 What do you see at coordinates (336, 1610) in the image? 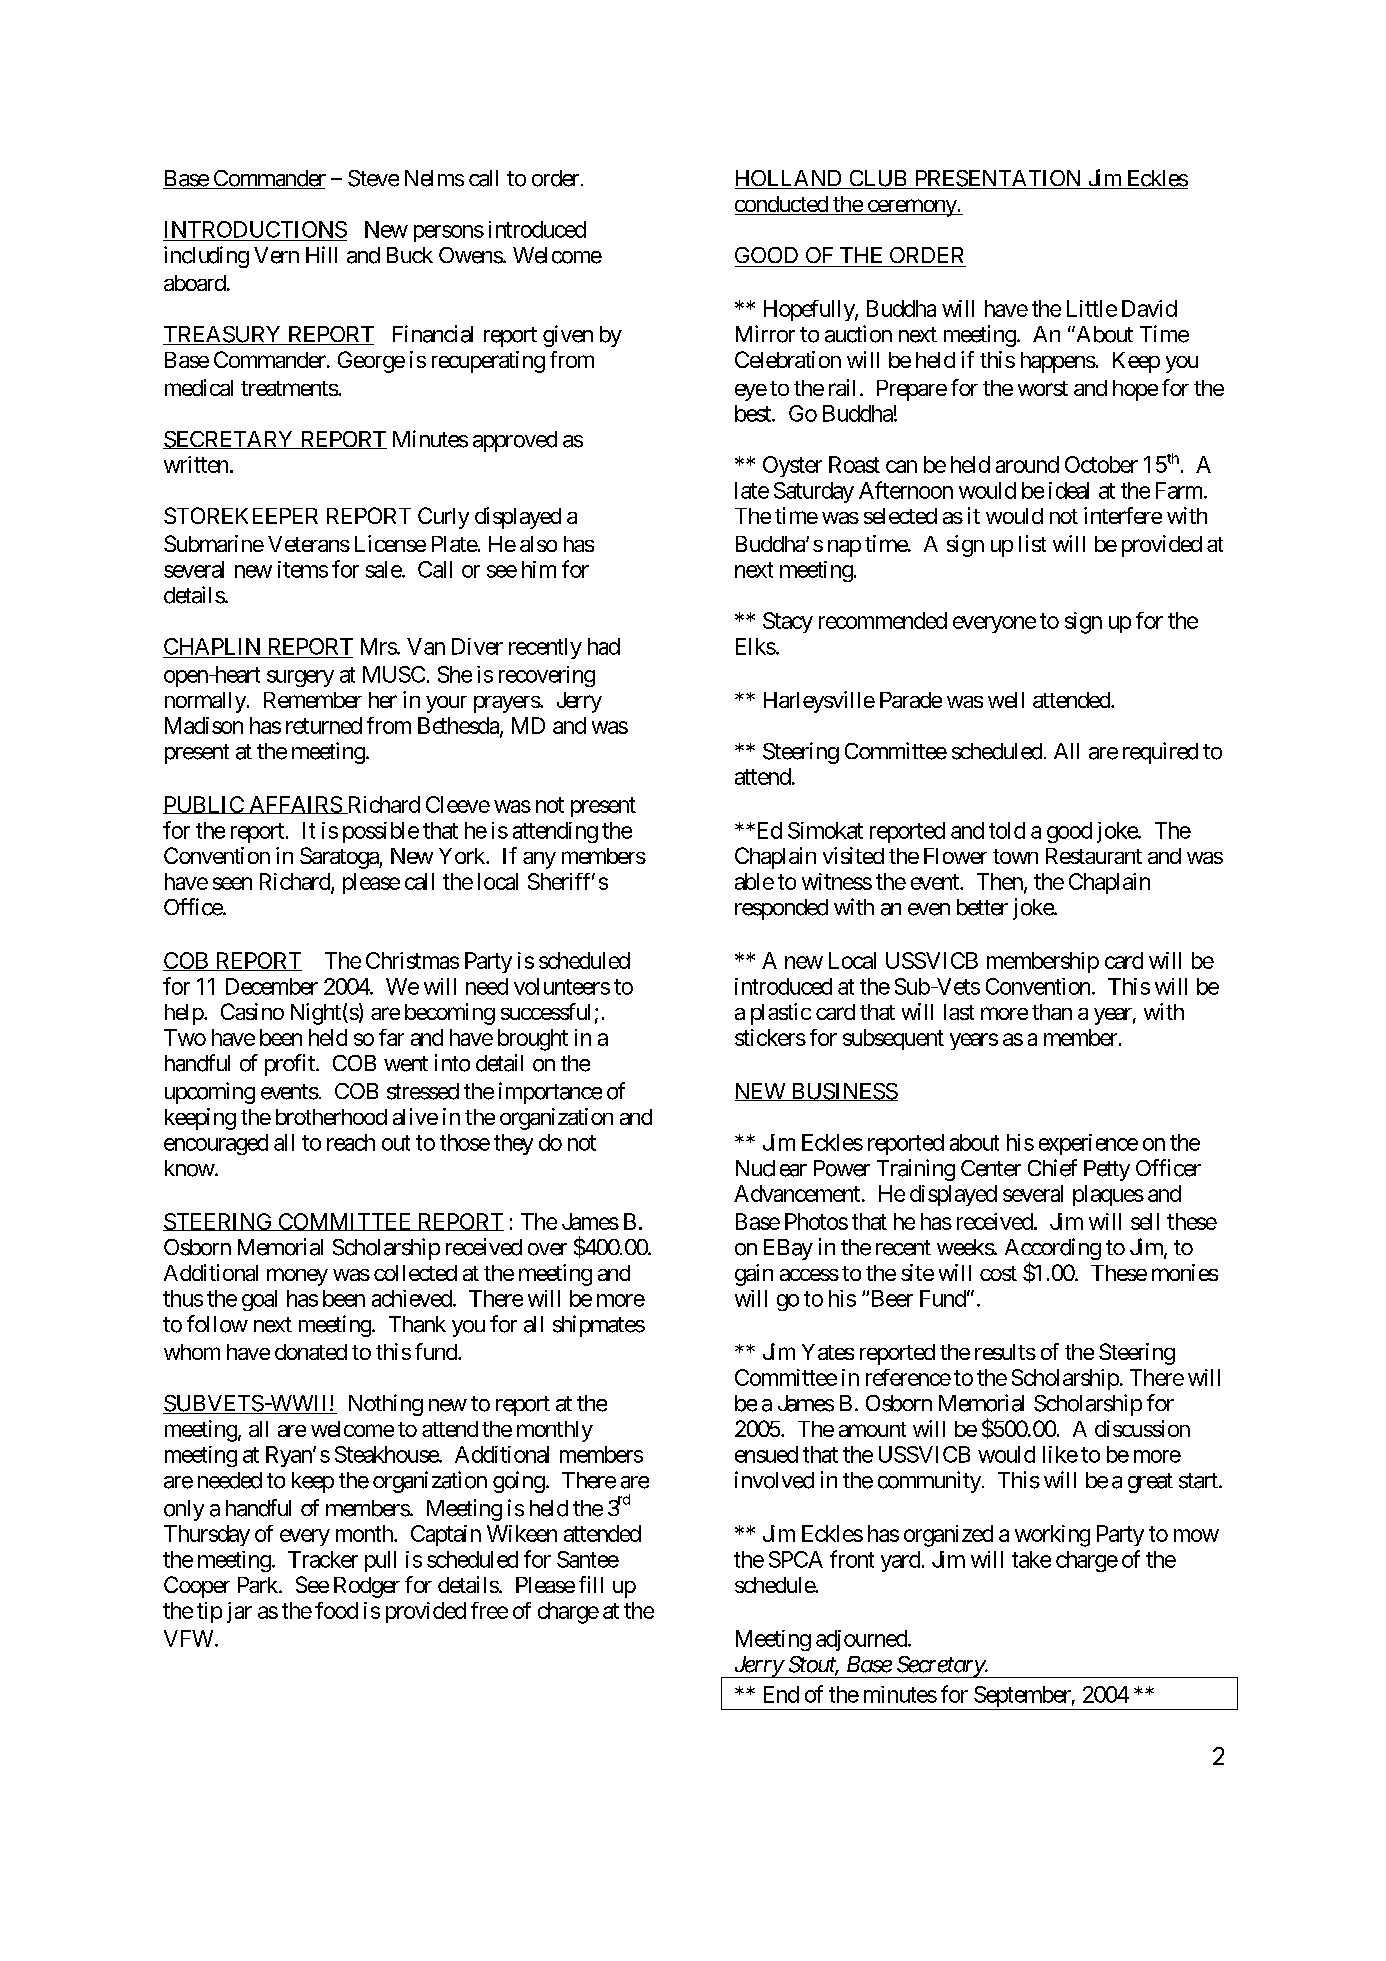
I see `food` at bounding box center [336, 1610].
